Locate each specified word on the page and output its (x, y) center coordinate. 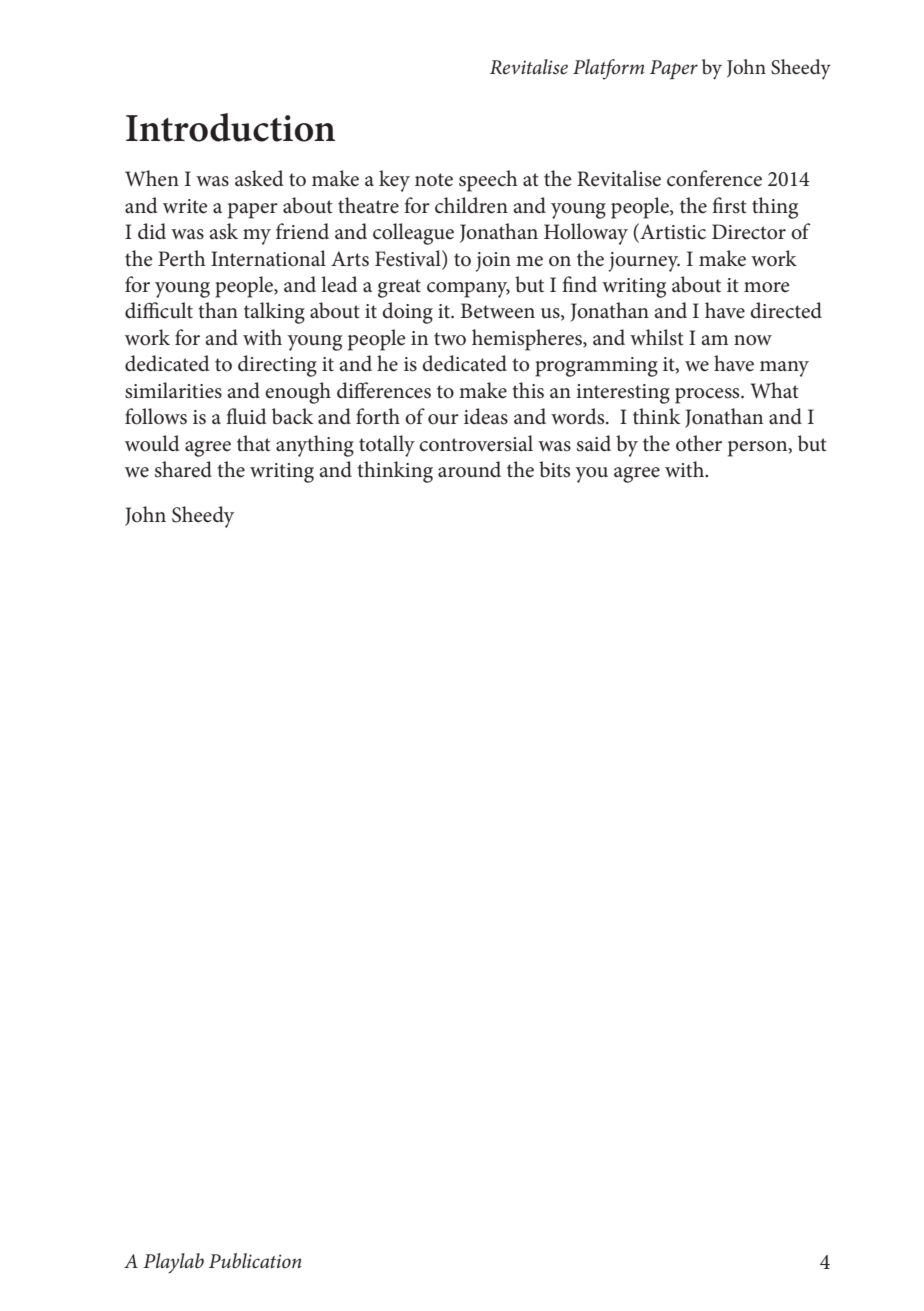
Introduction (230, 127)
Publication (255, 1260)
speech (488, 181)
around (469, 469)
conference (714, 178)
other (699, 443)
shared (183, 469)
